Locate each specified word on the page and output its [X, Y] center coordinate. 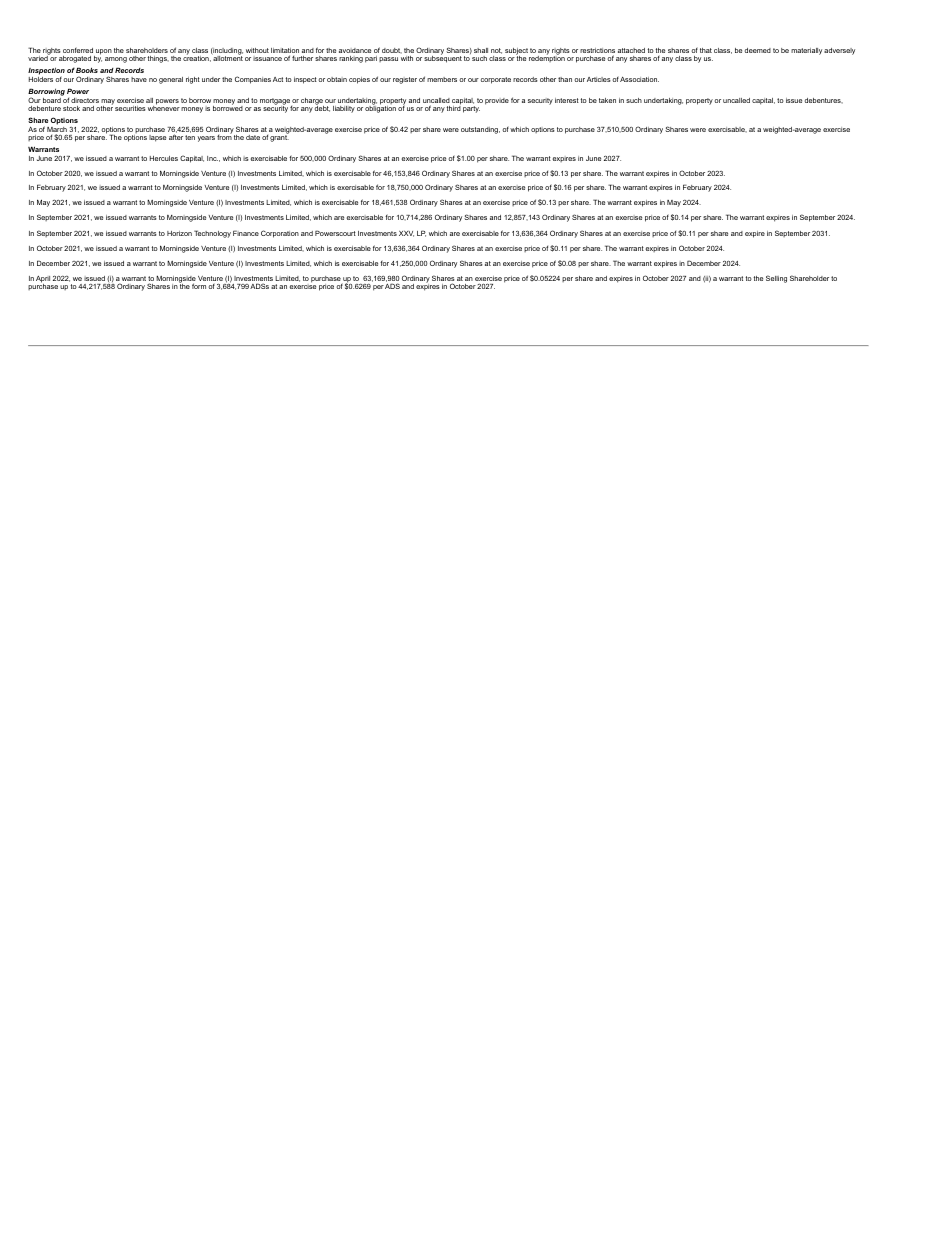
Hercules [164, 158]
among [116, 60]
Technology [212, 234]
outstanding [480, 130]
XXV [406, 234]
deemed [758, 50]
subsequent [443, 58]
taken [607, 100]
